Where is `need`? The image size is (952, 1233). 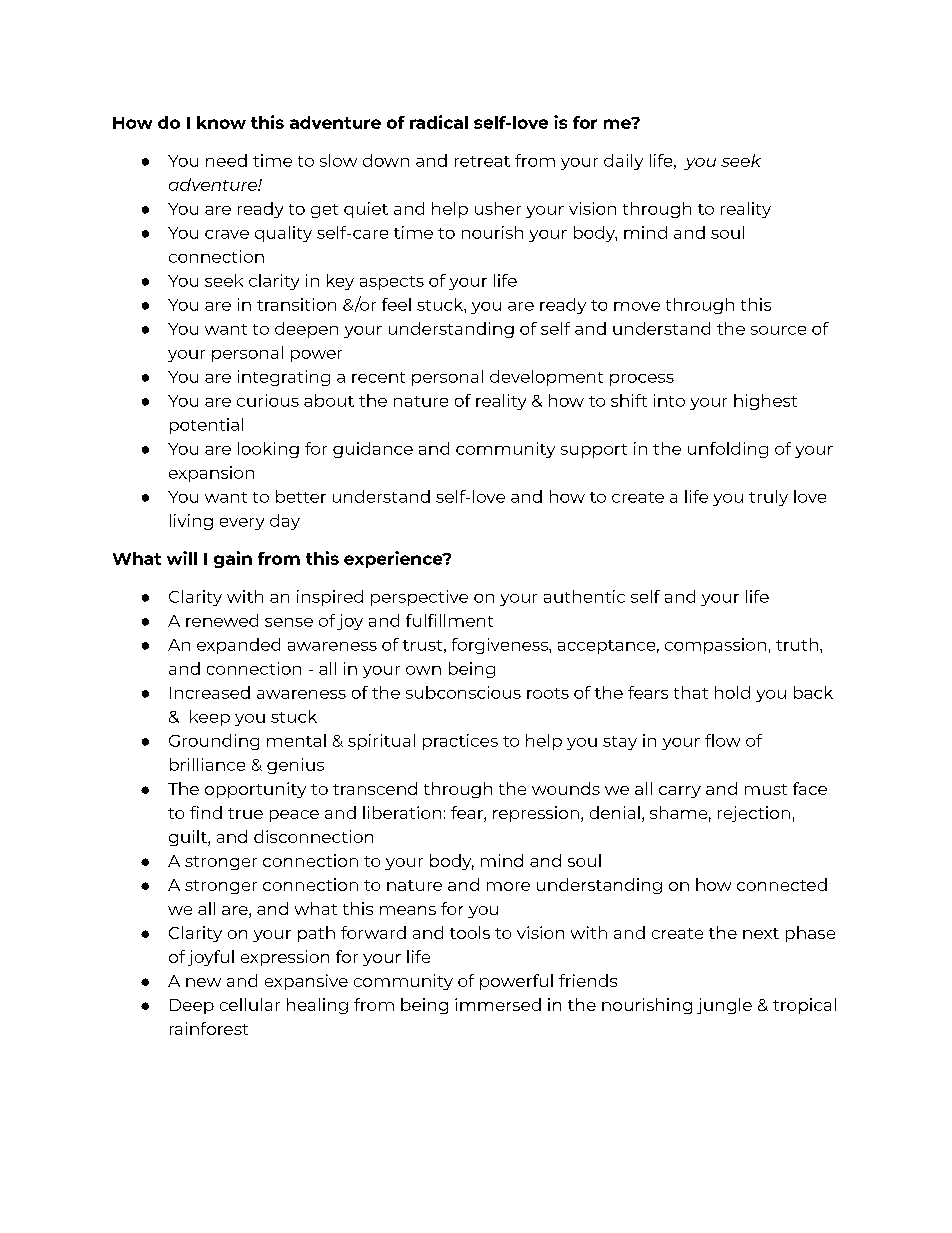
need is located at coordinates (226, 160).
